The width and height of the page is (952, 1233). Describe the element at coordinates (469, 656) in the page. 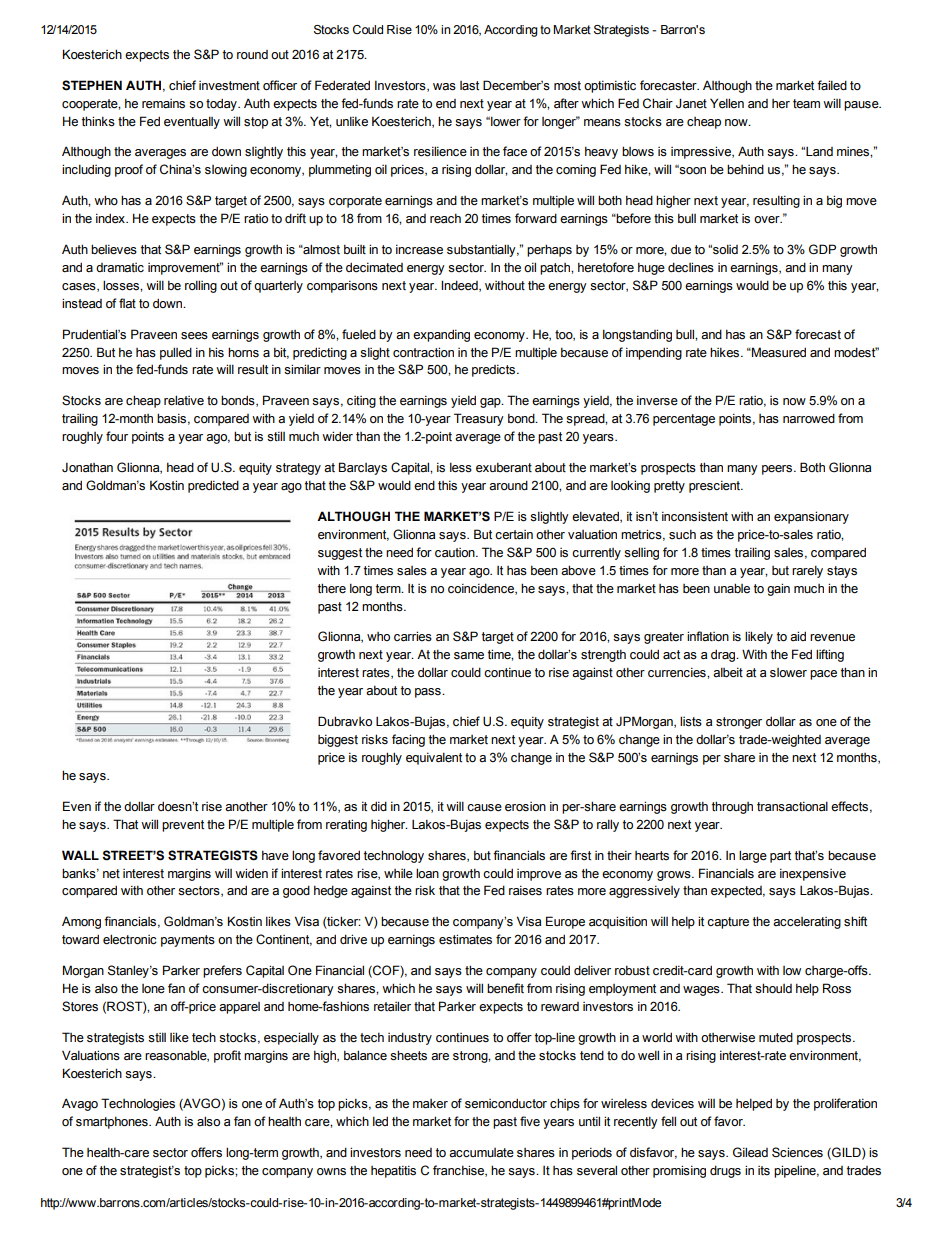

I see `same` at that location.
